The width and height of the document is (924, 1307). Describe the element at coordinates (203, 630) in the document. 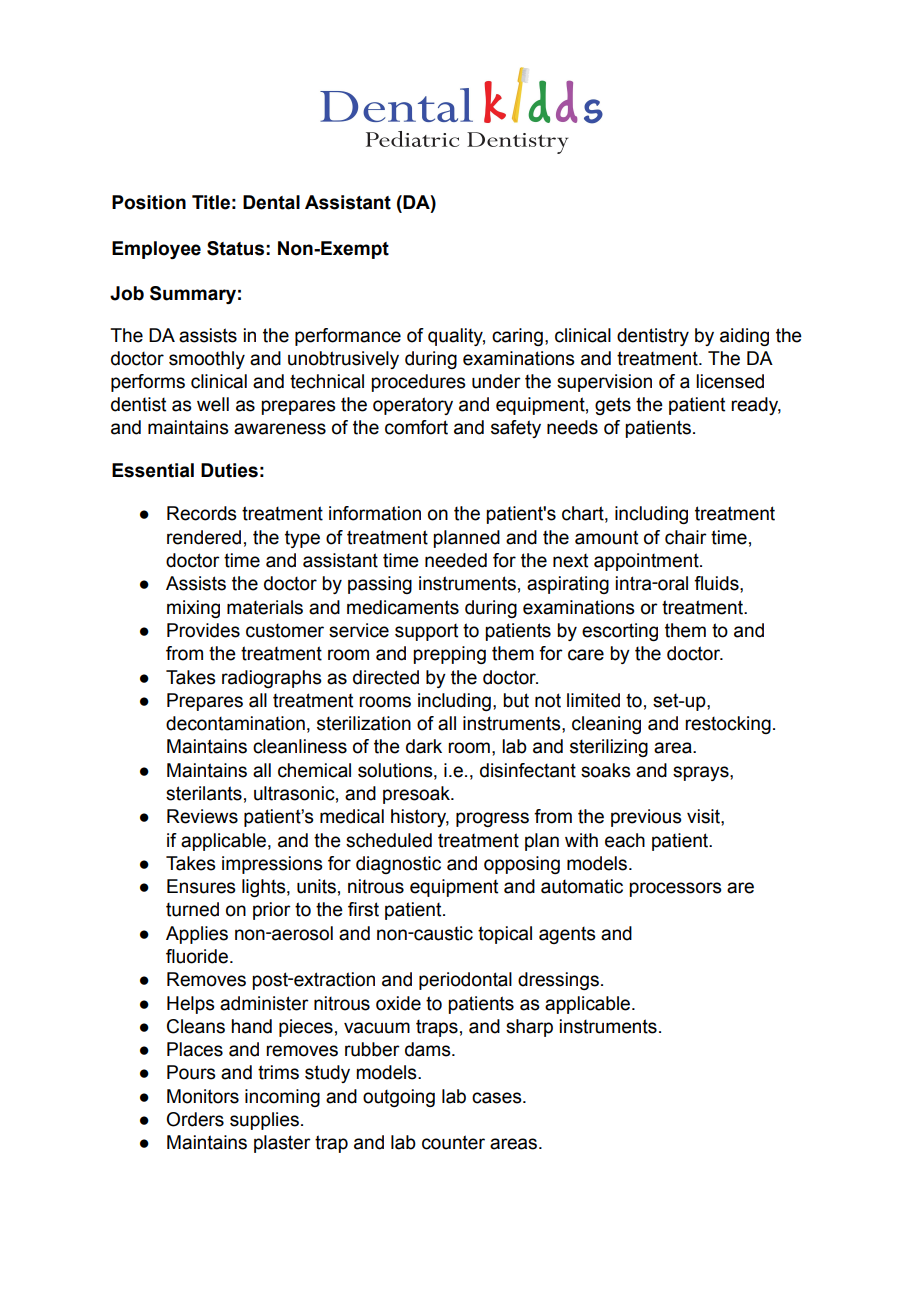

I see `Provides` at that location.
